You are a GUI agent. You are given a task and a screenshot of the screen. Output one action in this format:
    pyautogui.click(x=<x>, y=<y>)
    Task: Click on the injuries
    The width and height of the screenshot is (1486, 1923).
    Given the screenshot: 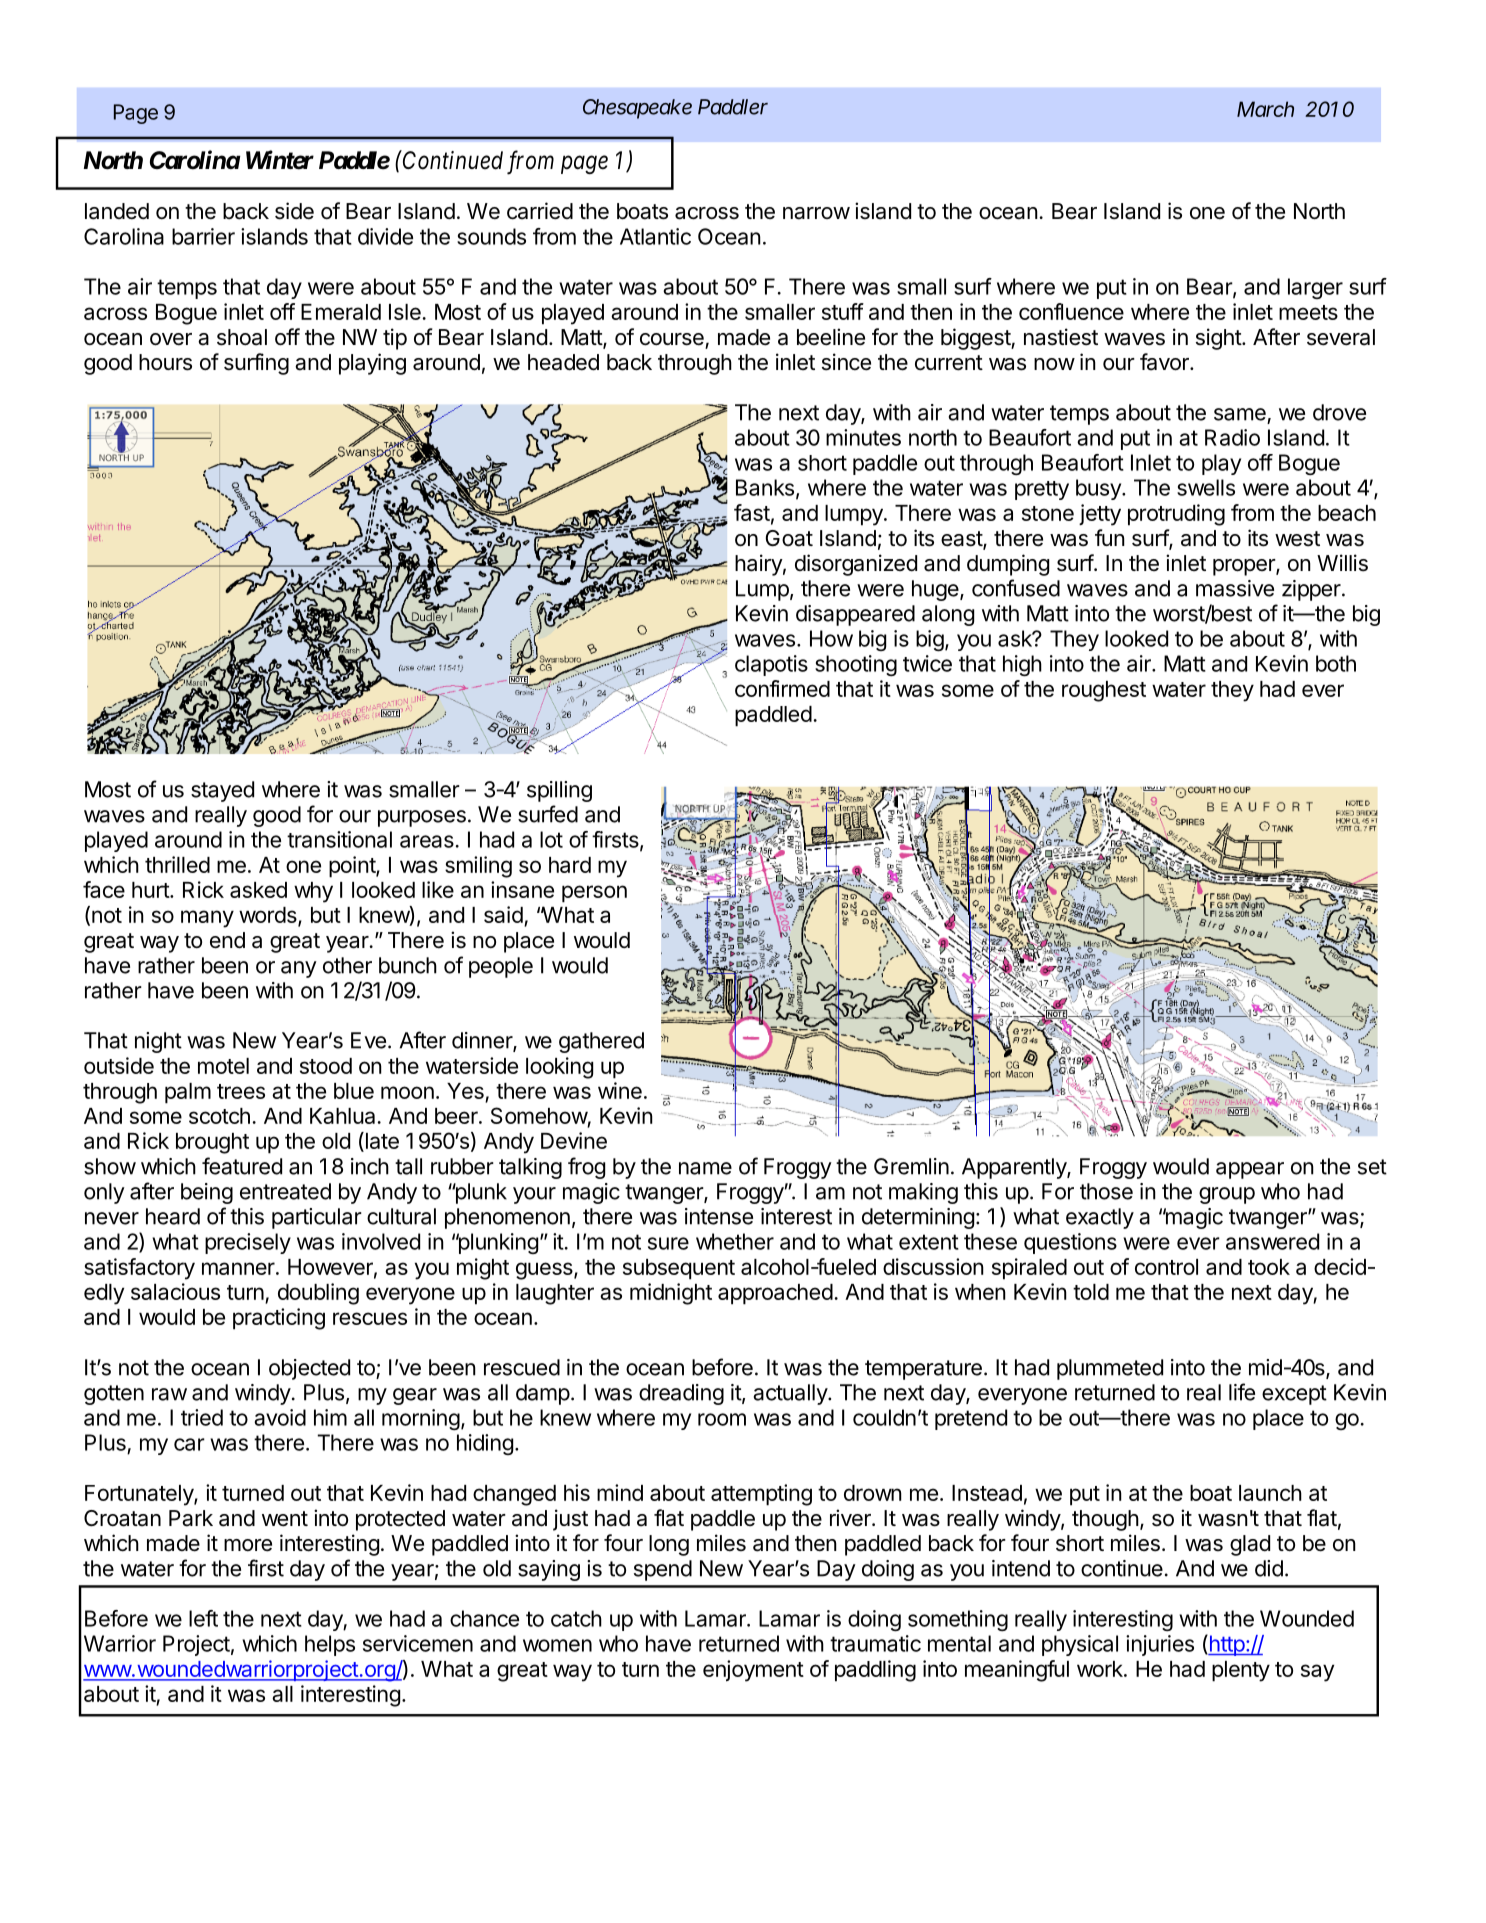 What is the action you would take?
    pyautogui.click(x=1160, y=1645)
